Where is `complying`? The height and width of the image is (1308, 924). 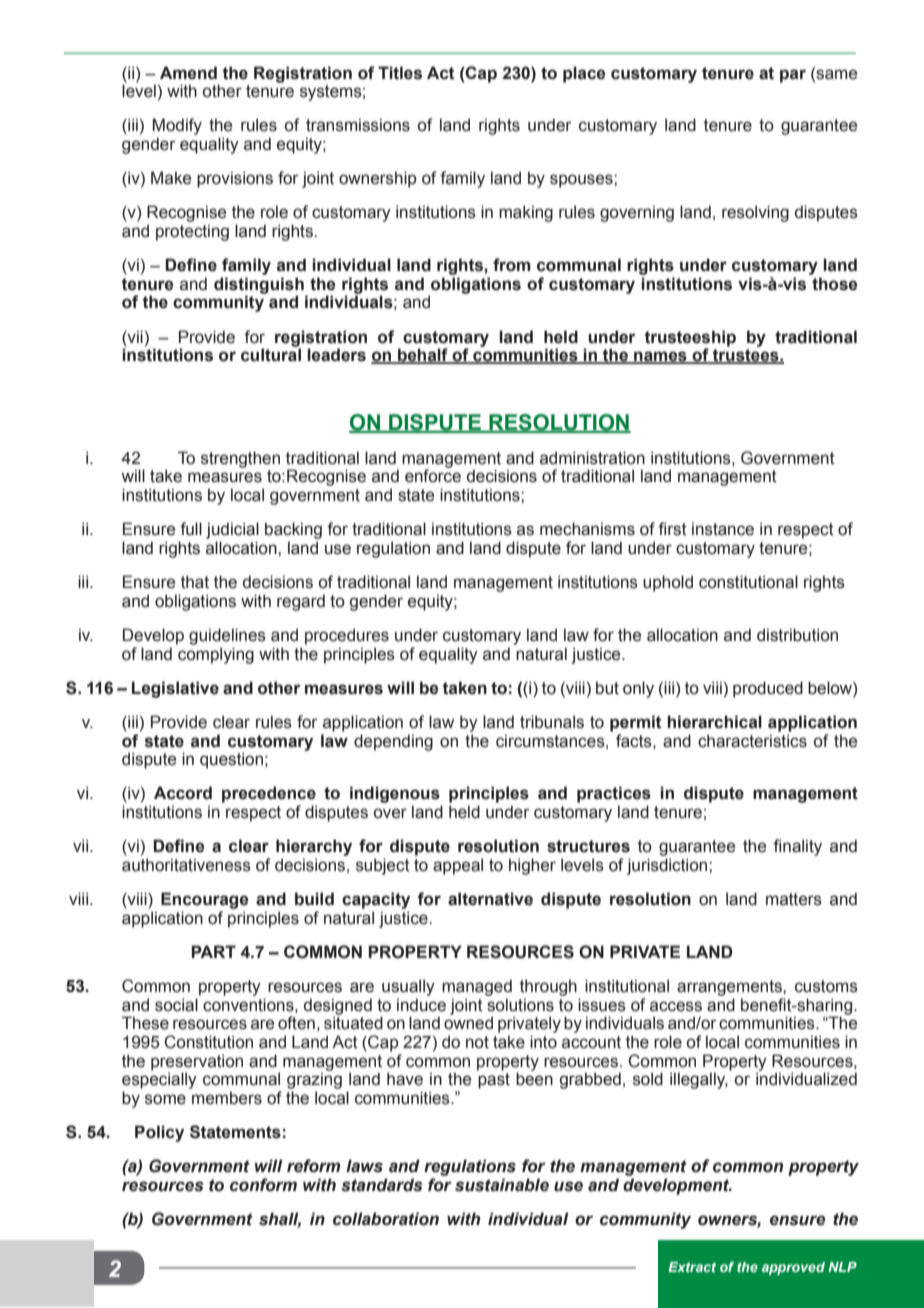 complying is located at coordinates (216, 655).
